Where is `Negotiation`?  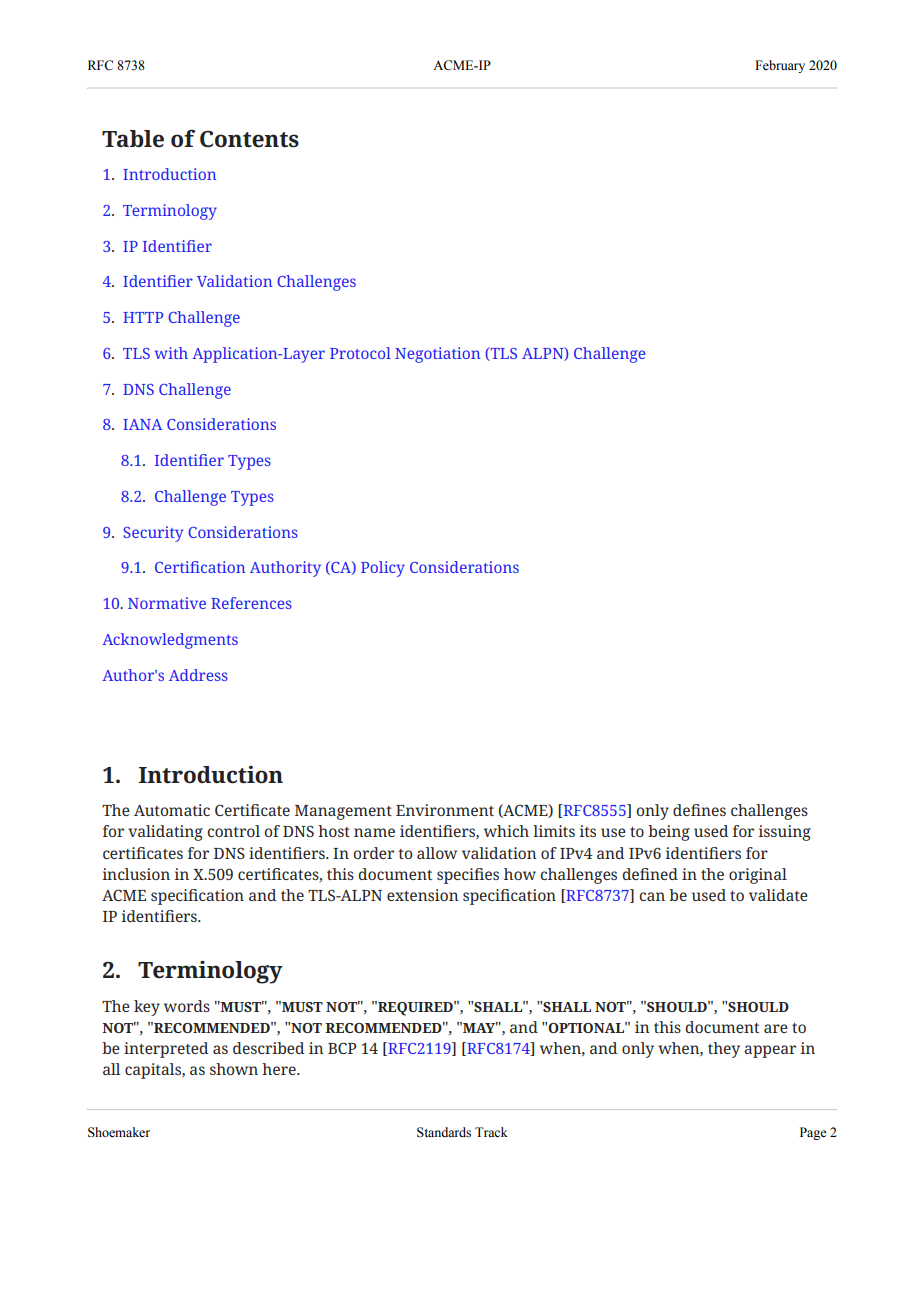
Negotiation is located at coordinates (437, 355).
